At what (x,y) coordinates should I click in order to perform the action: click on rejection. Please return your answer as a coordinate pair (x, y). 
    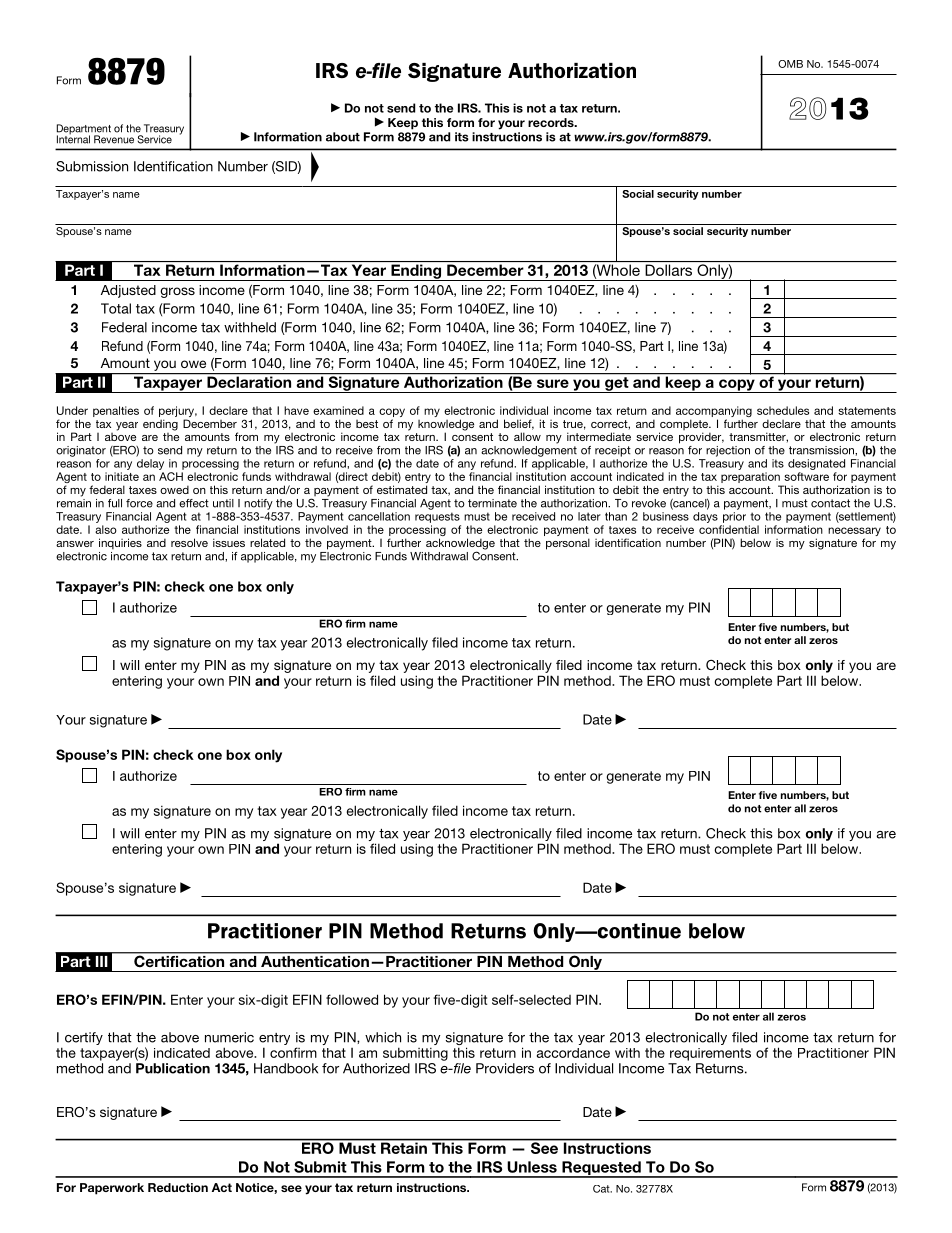
    Looking at the image, I should click on (728, 451).
